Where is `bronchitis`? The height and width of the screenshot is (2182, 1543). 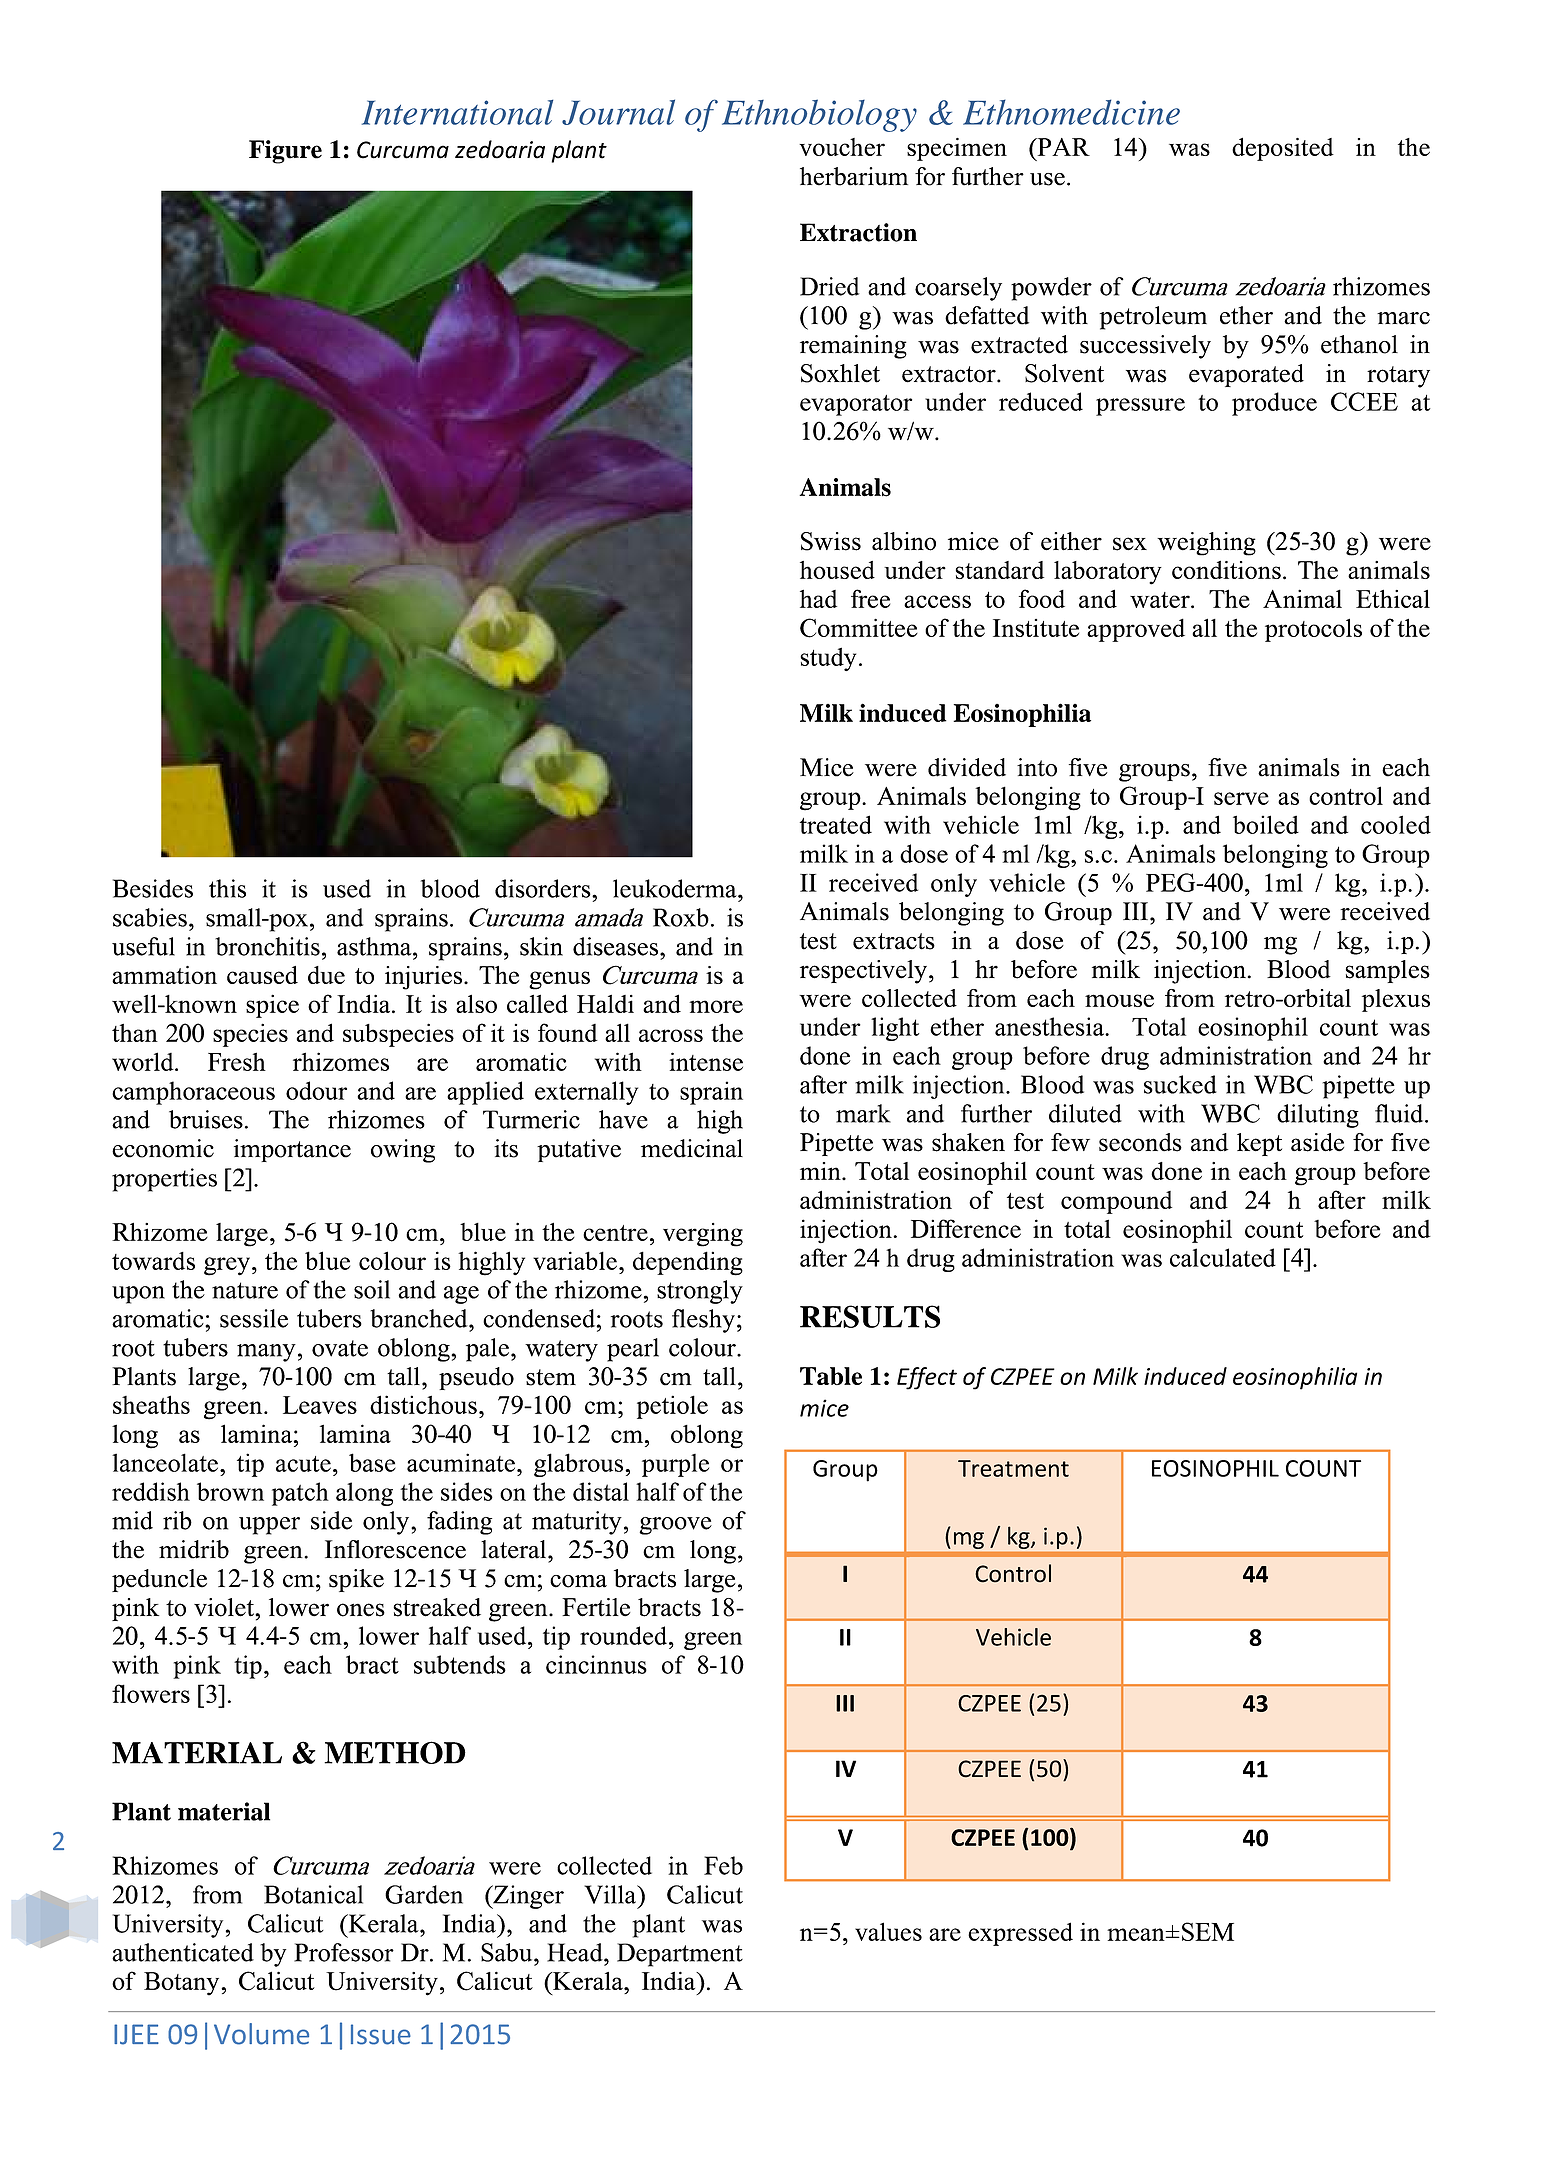 bronchitis is located at coordinates (267, 946).
